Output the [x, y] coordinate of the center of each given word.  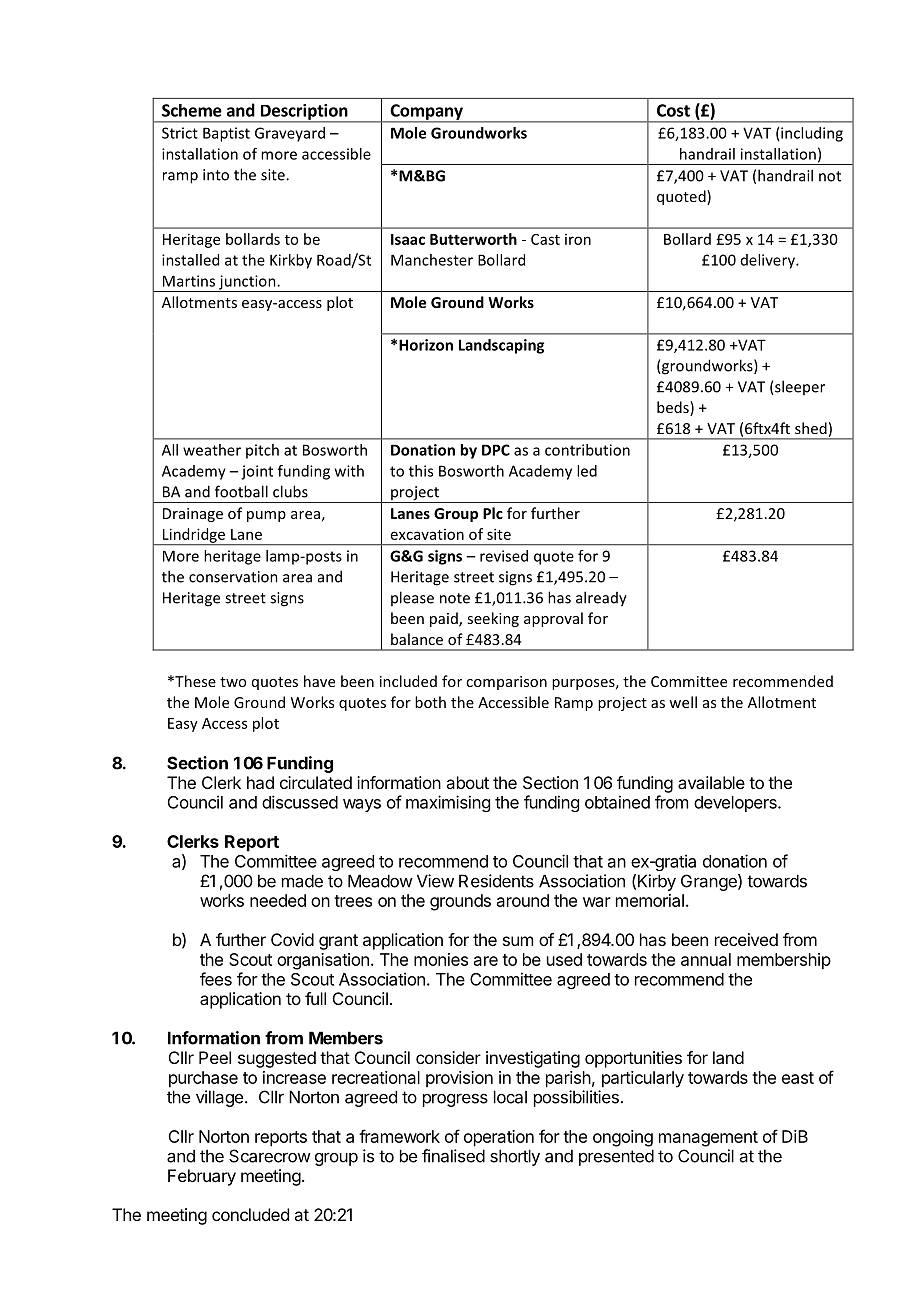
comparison [506, 683]
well [683, 702]
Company [426, 113]
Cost [673, 110]
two [233, 682]
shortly [515, 1157]
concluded [250, 1214]
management [708, 1139]
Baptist [226, 134]
